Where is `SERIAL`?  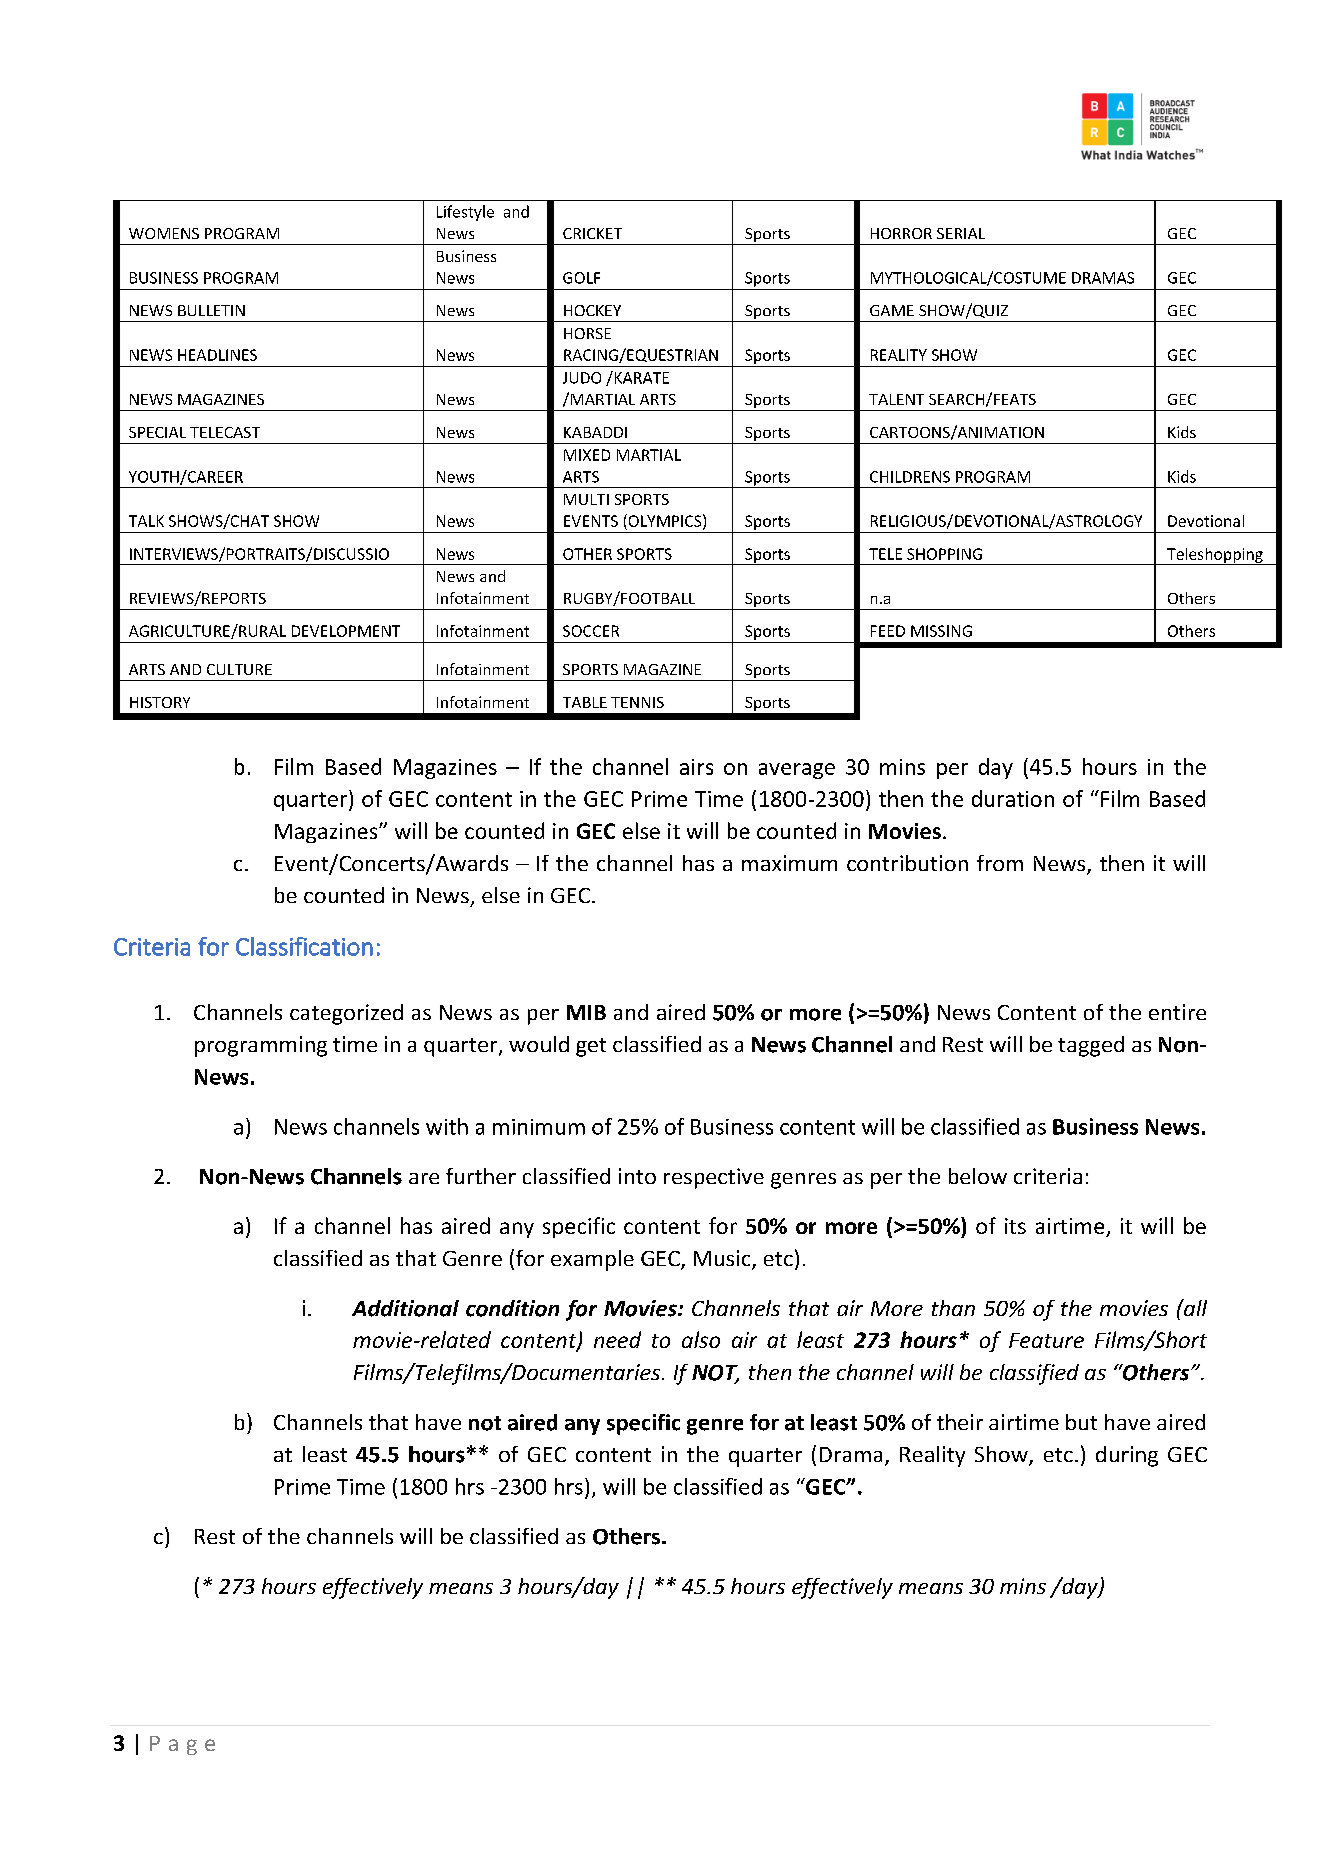 SERIAL is located at coordinates (961, 233).
